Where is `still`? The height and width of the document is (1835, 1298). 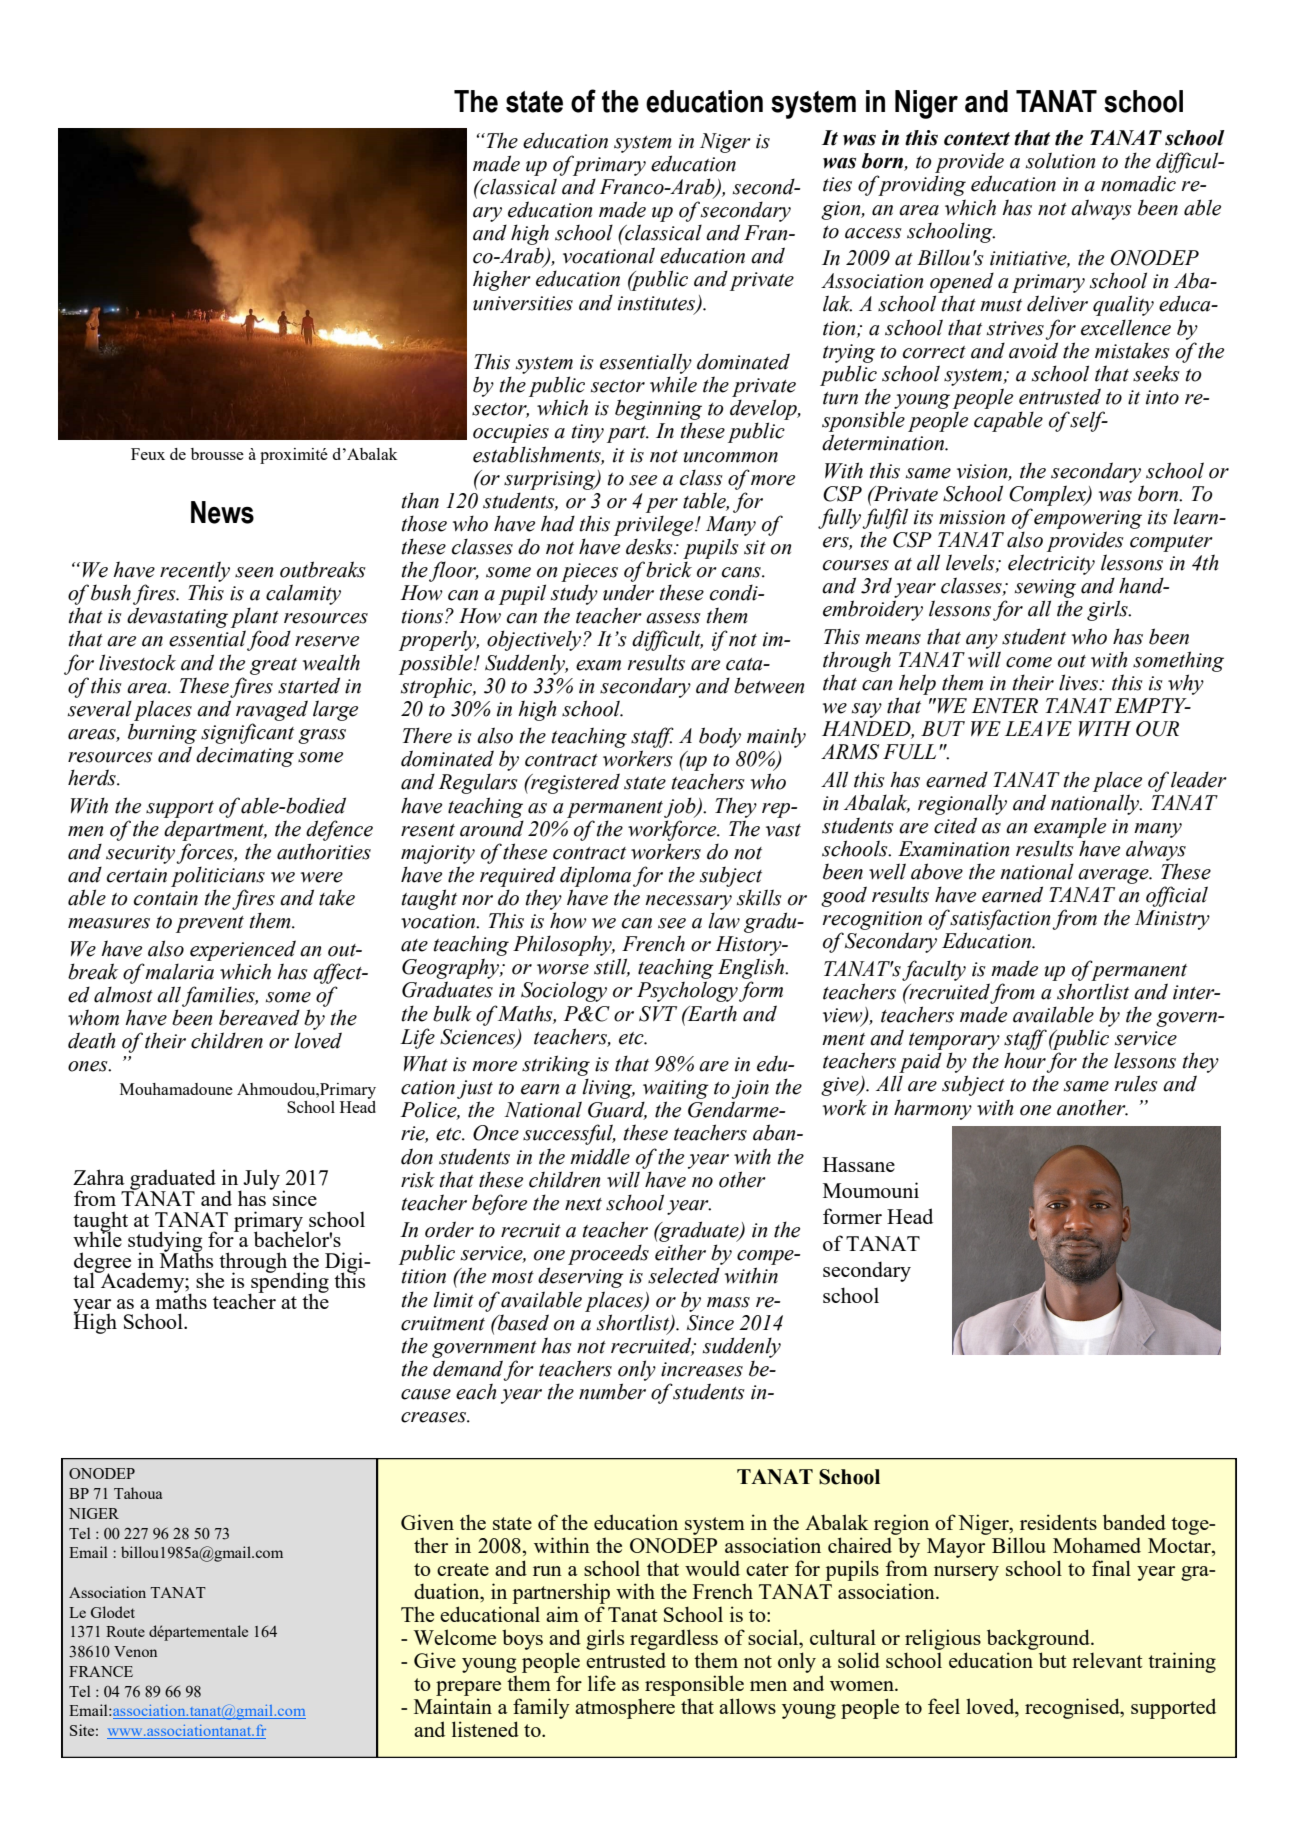
still is located at coordinates (612, 967).
